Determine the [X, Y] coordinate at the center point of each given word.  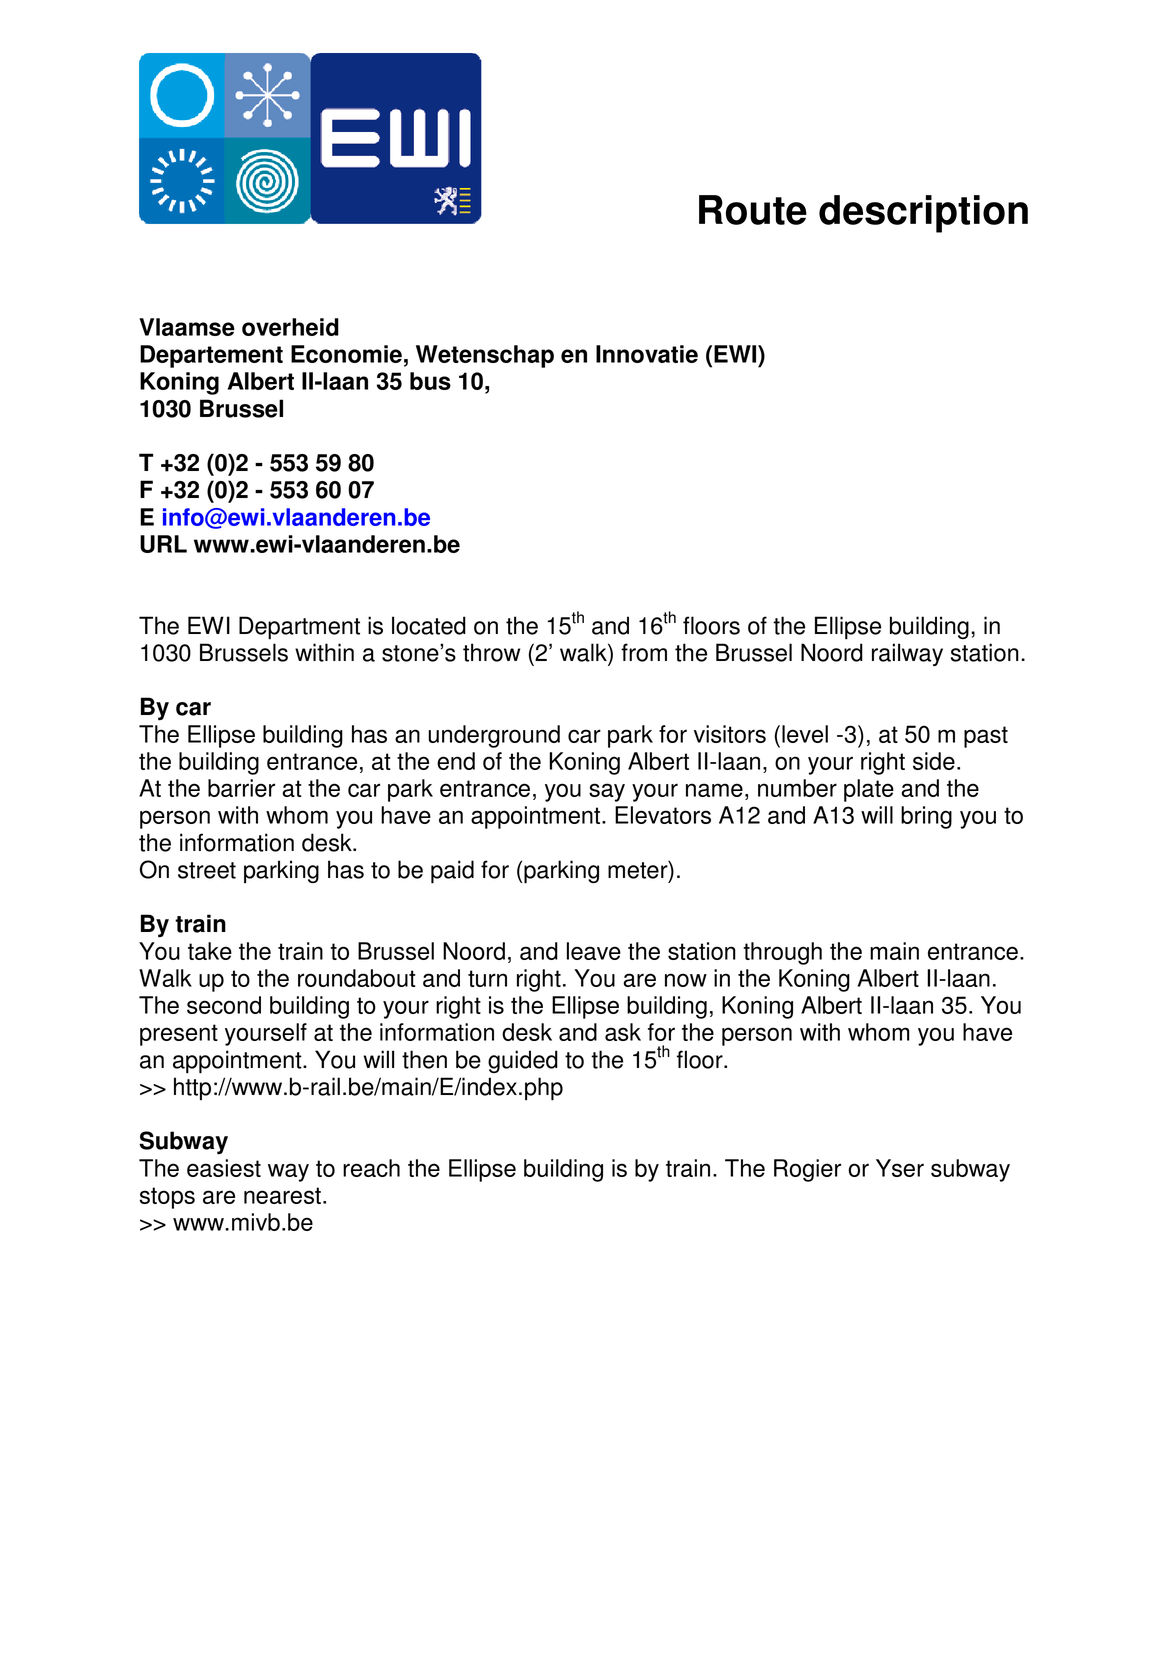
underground [494, 736]
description [923, 214]
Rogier [807, 1170]
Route [753, 210]
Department [299, 628]
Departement [211, 356]
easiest [224, 1168]
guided [523, 1061]
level [805, 734]
